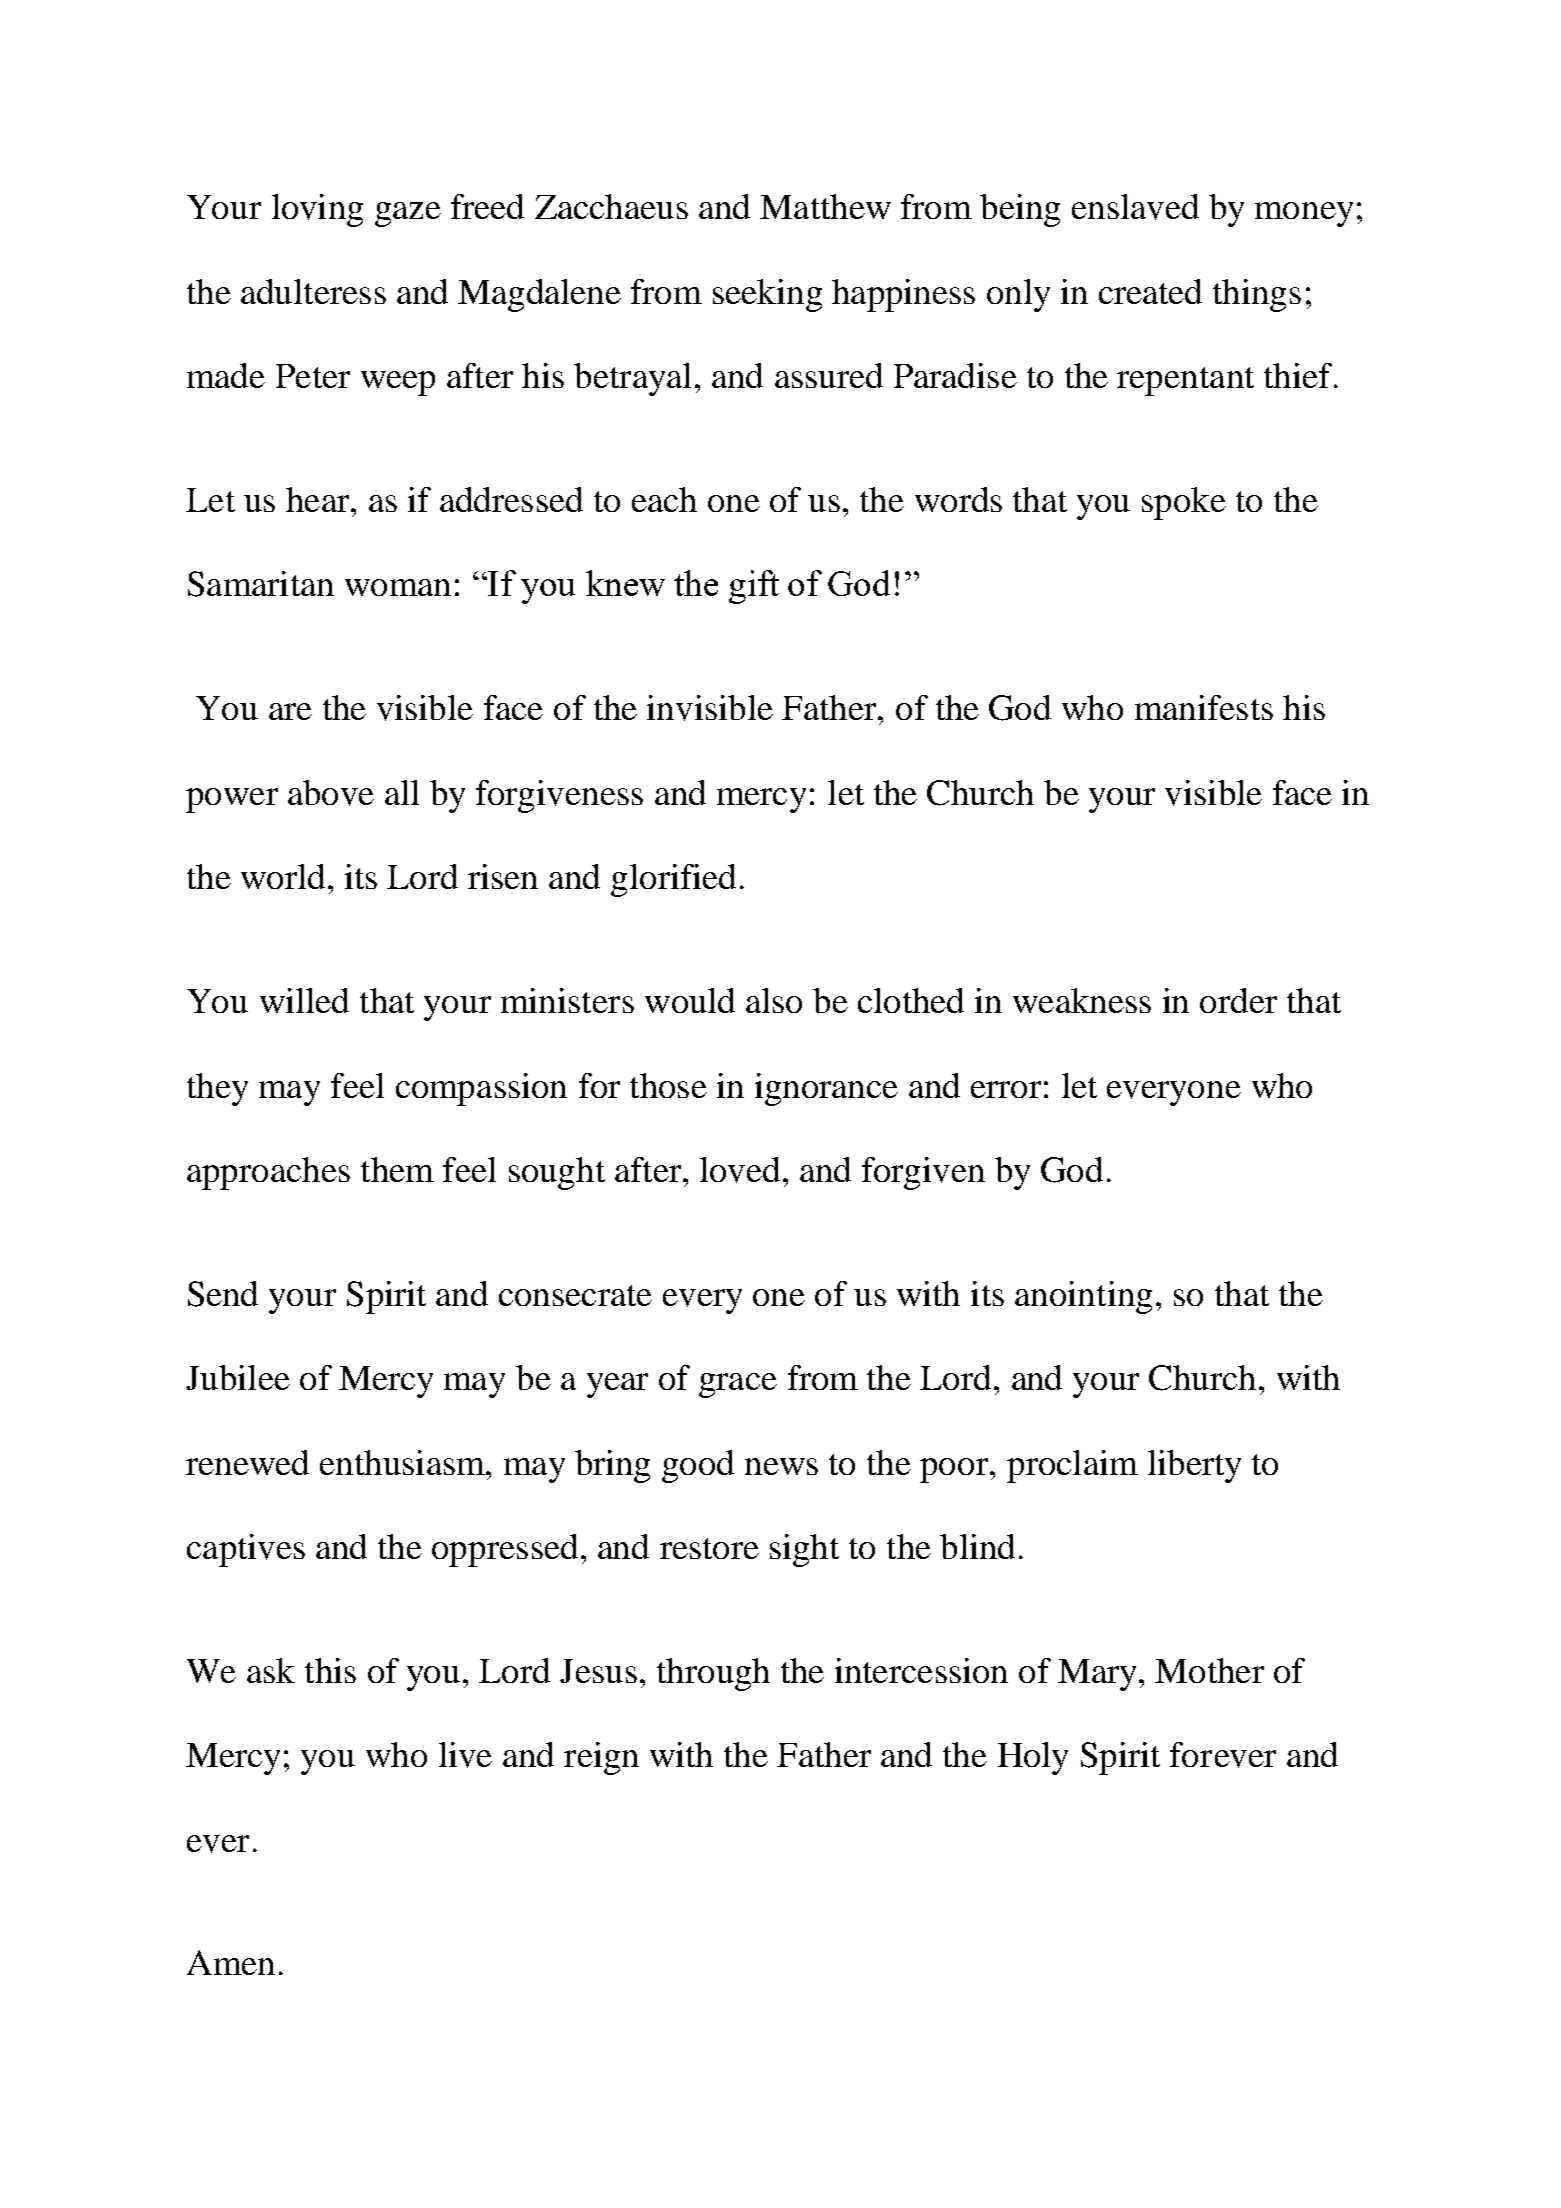 The image size is (1561, 2208). What do you see at coordinates (304, 1000) in the document?
I see `willed` at bounding box center [304, 1000].
